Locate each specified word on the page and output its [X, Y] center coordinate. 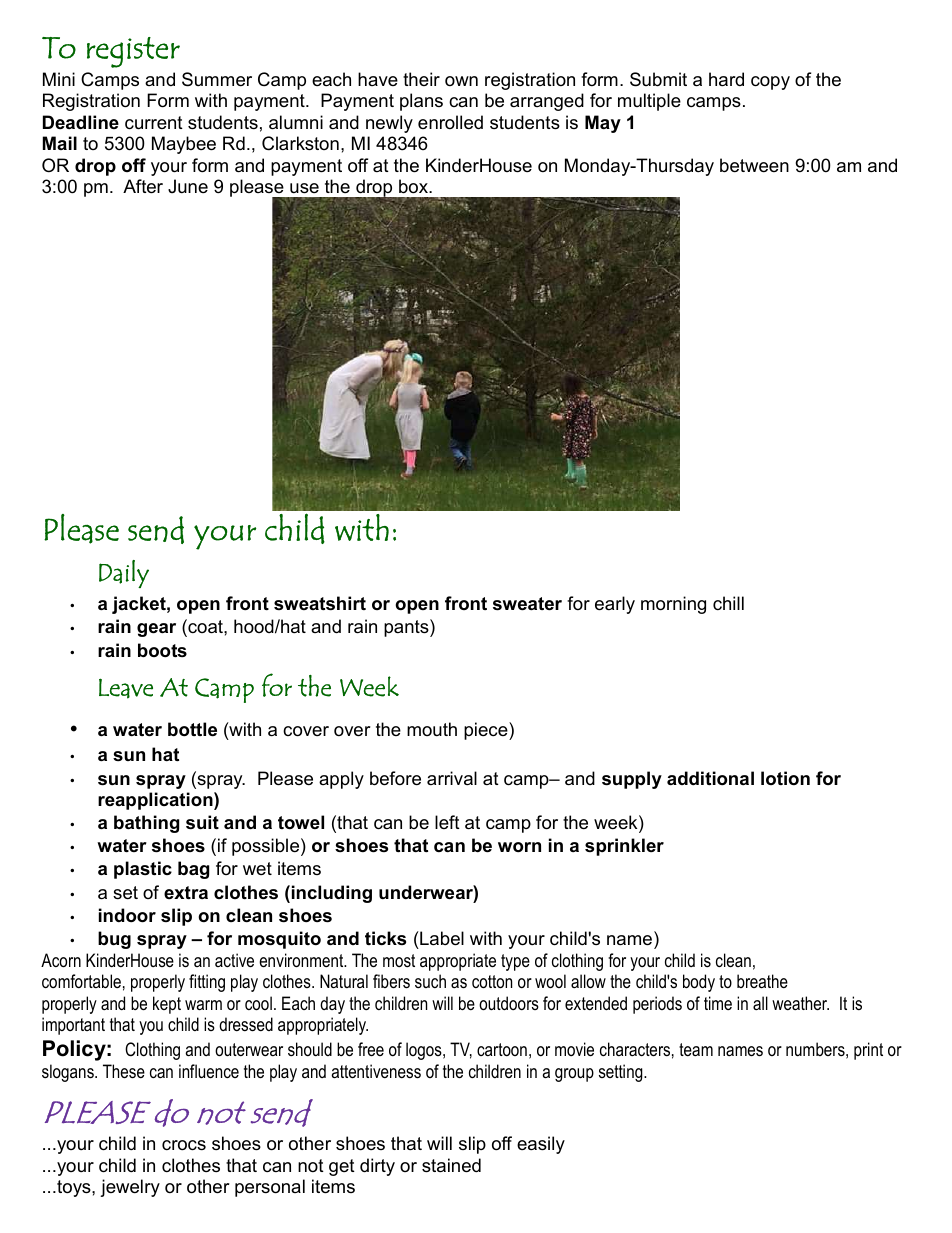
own [461, 81]
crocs [184, 1145]
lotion [785, 778]
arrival [452, 778]
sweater [527, 604]
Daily [124, 574]
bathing [146, 824]
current [154, 123]
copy [770, 83]
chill [728, 603]
